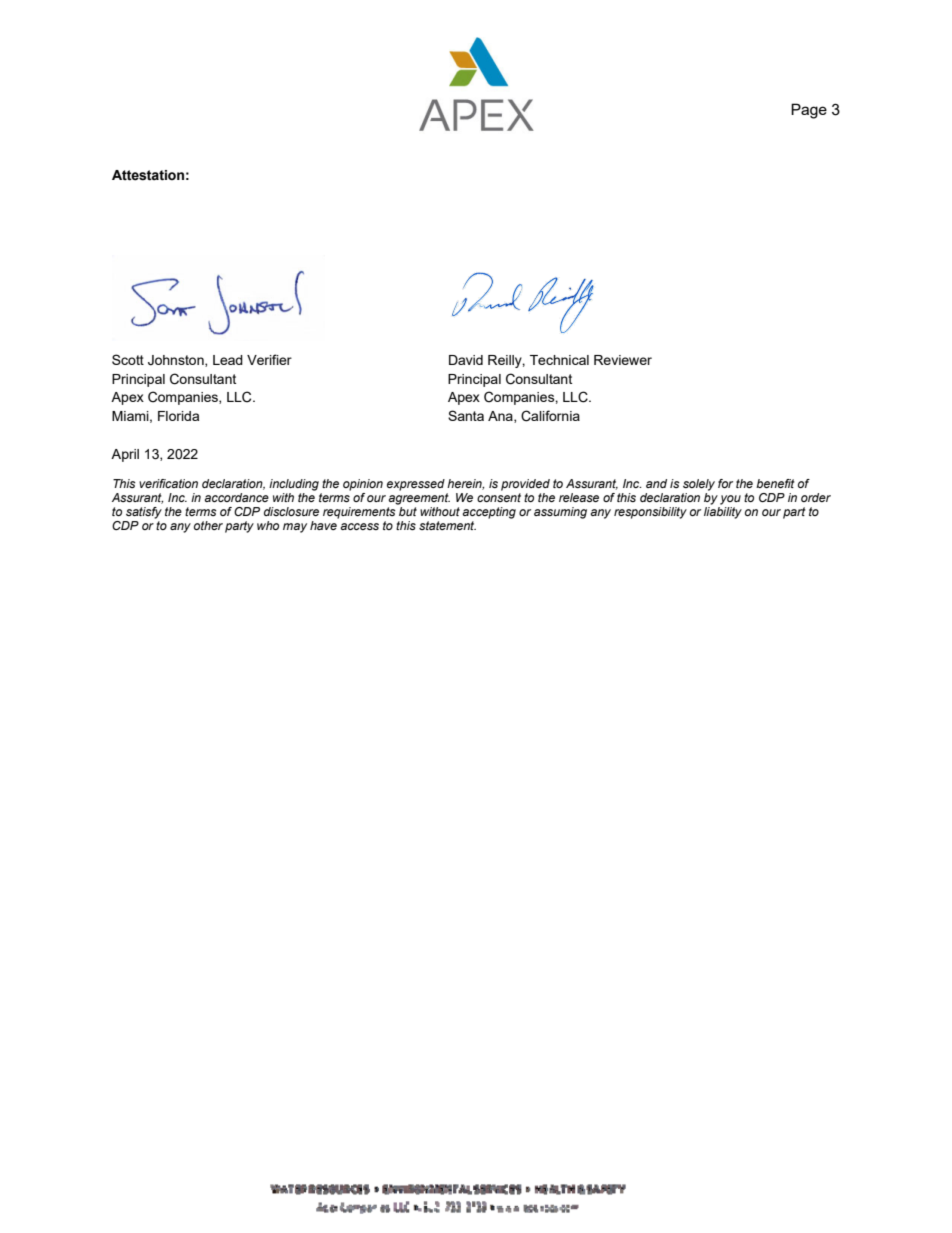 The image size is (952, 1233). What do you see at coordinates (177, 361) in the screenshot?
I see `Johnston` at bounding box center [177, 361].
